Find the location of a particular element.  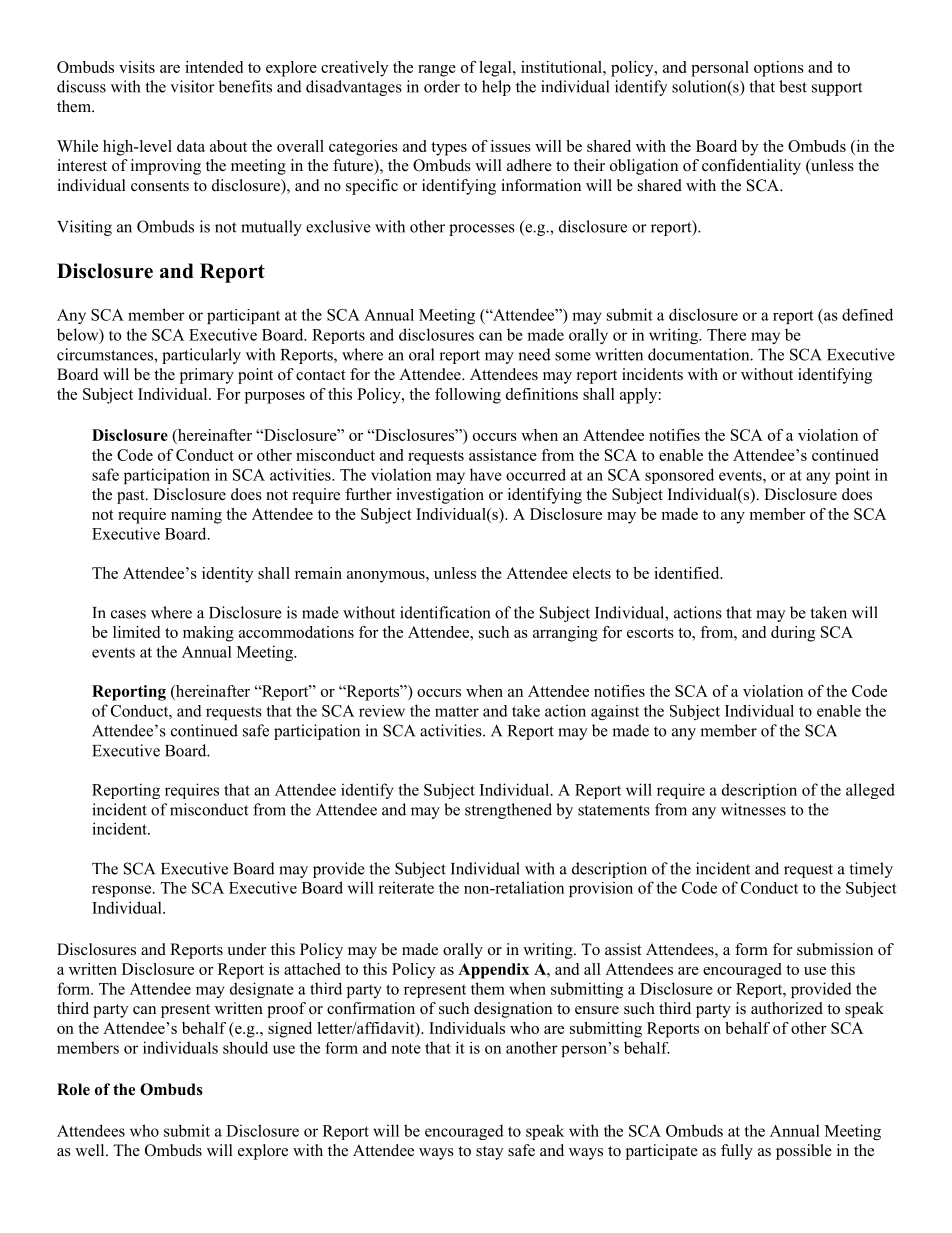

cases is located at coordinates (128, 614).
